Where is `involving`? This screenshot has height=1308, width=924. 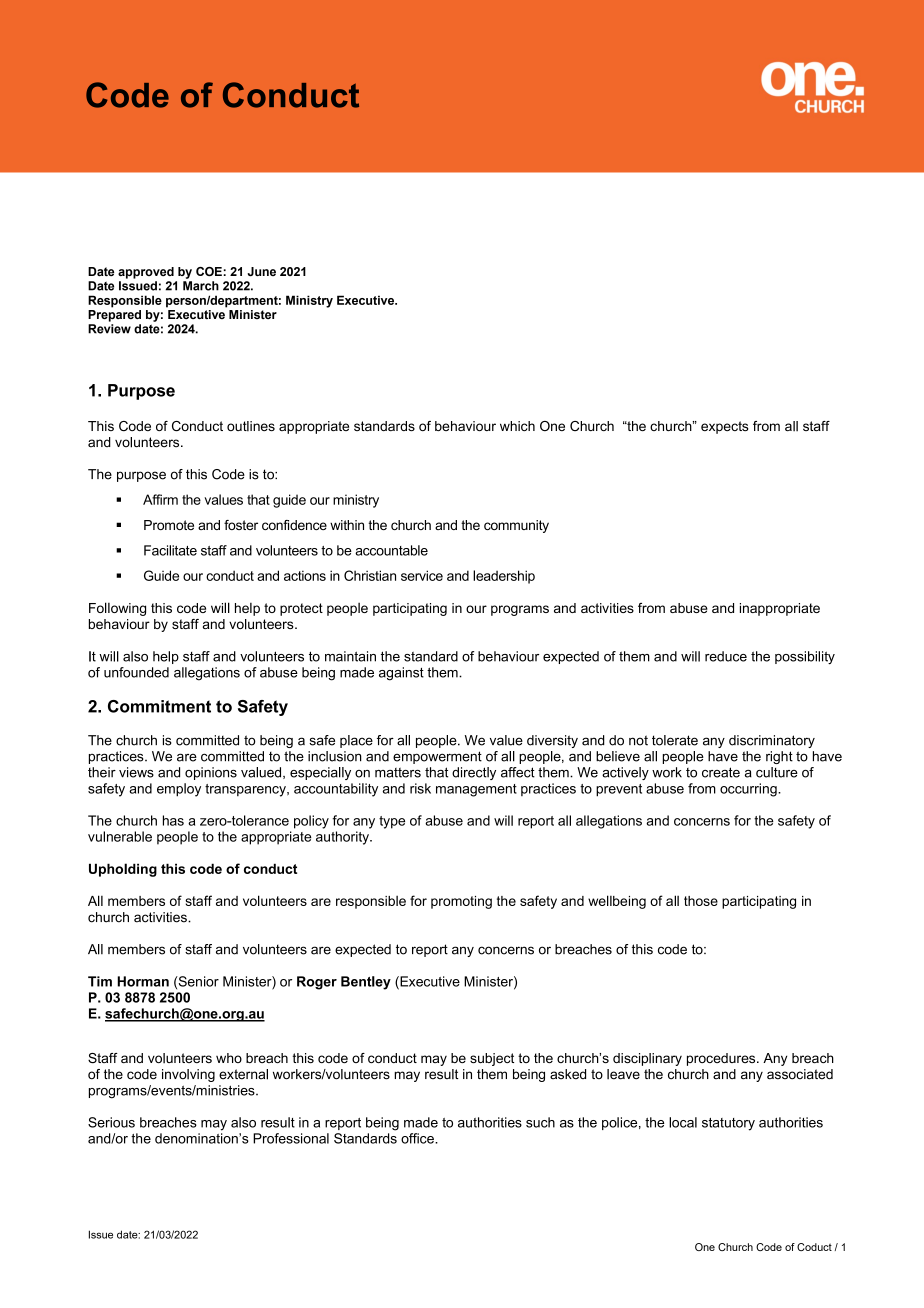
involving is located at coordinates (188, 1075).
